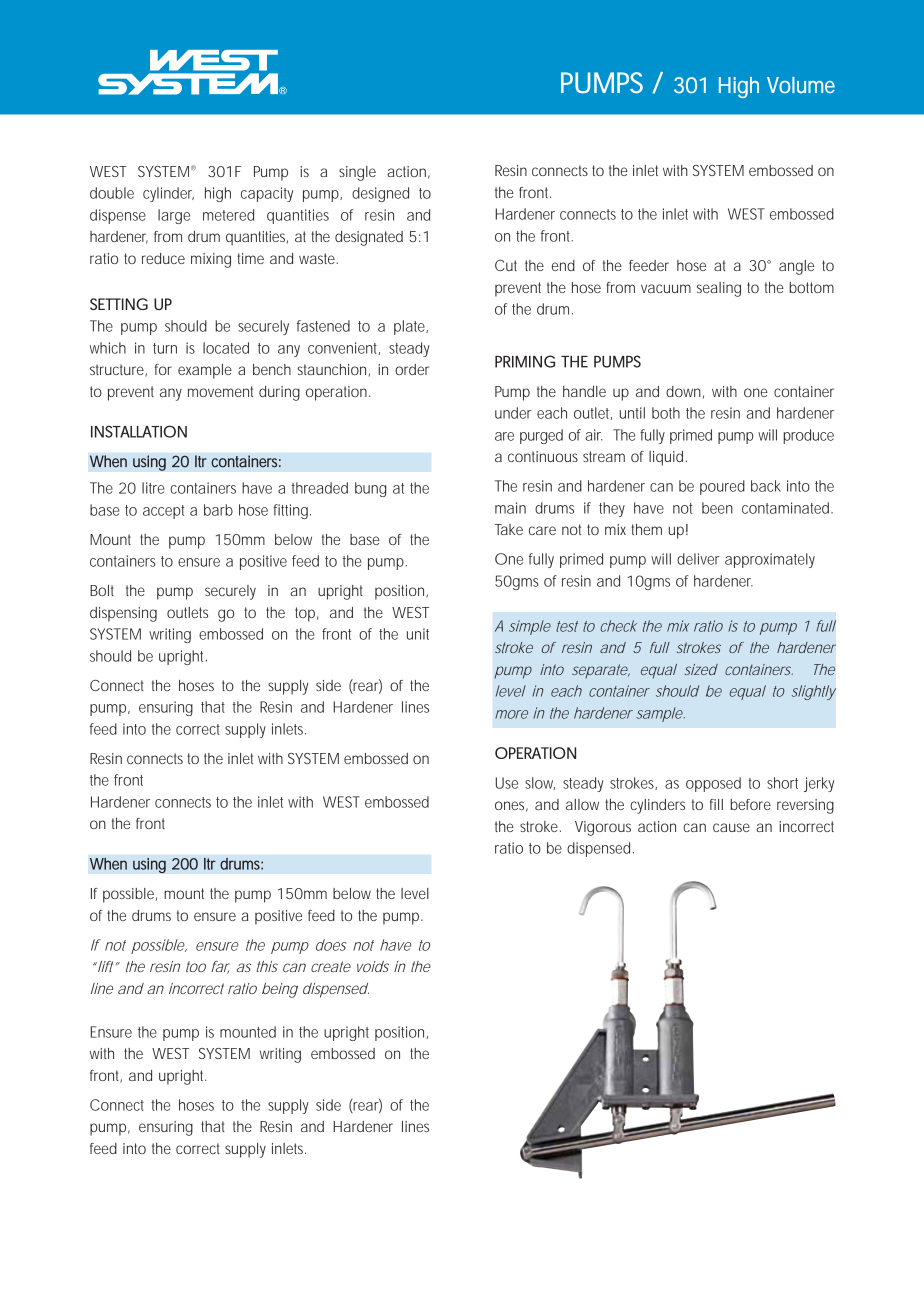 This screenshot has height=1308, width=924. Describe the element at coordinates (796, 267) in the screenshot. I see `angle` at that location.
